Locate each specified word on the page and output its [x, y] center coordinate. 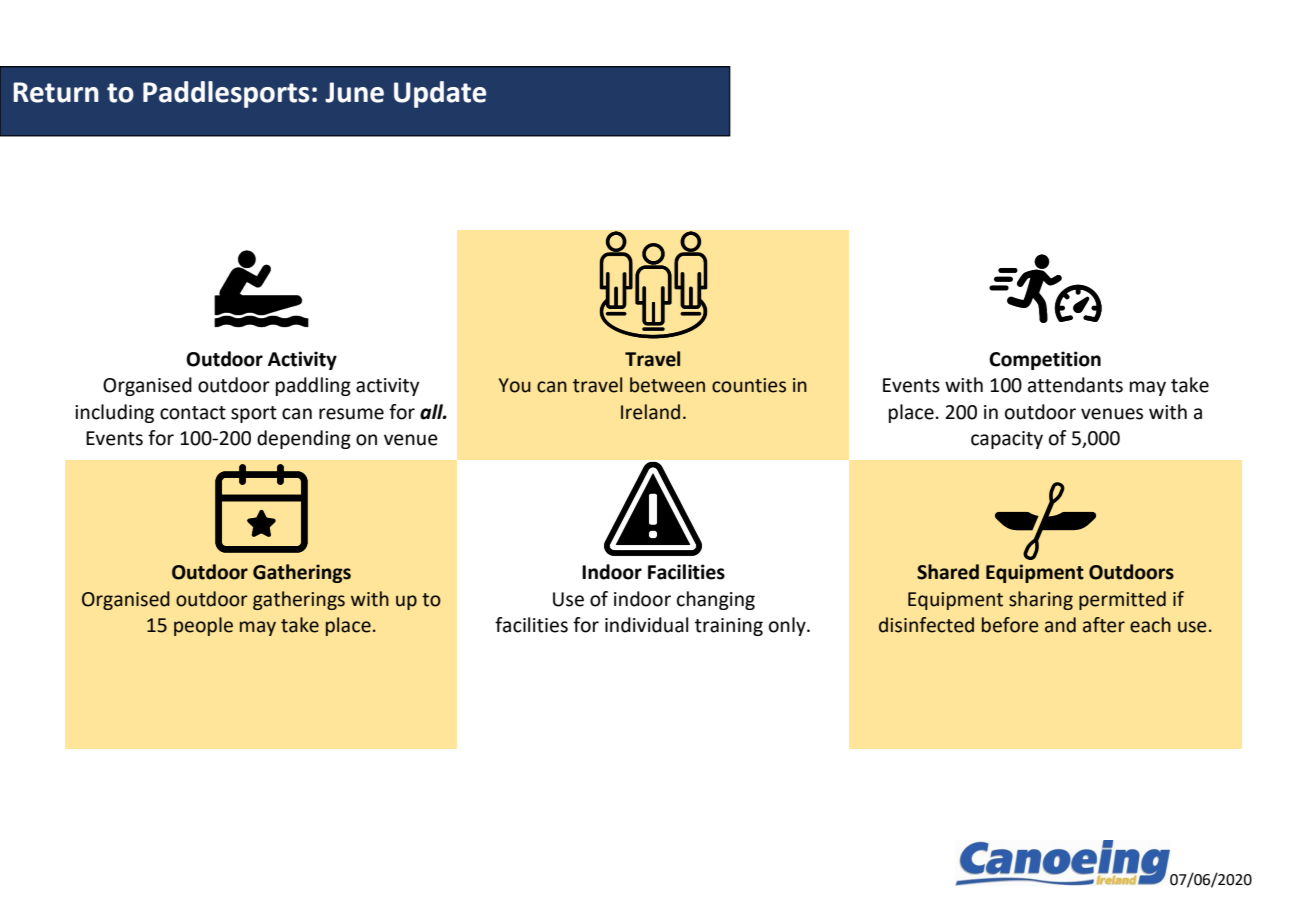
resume [351, 414]
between [667, 385]
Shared [948, 572]
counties [749, 385]
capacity [1007, 440]
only [788, 626]
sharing [1041, 600]
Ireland [650, 412]
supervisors [353, 439]
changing [716, 600]
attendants [1075, 385]
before [1010, 625]
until [1036, 412]
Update [440, 94]
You [515, 385]
